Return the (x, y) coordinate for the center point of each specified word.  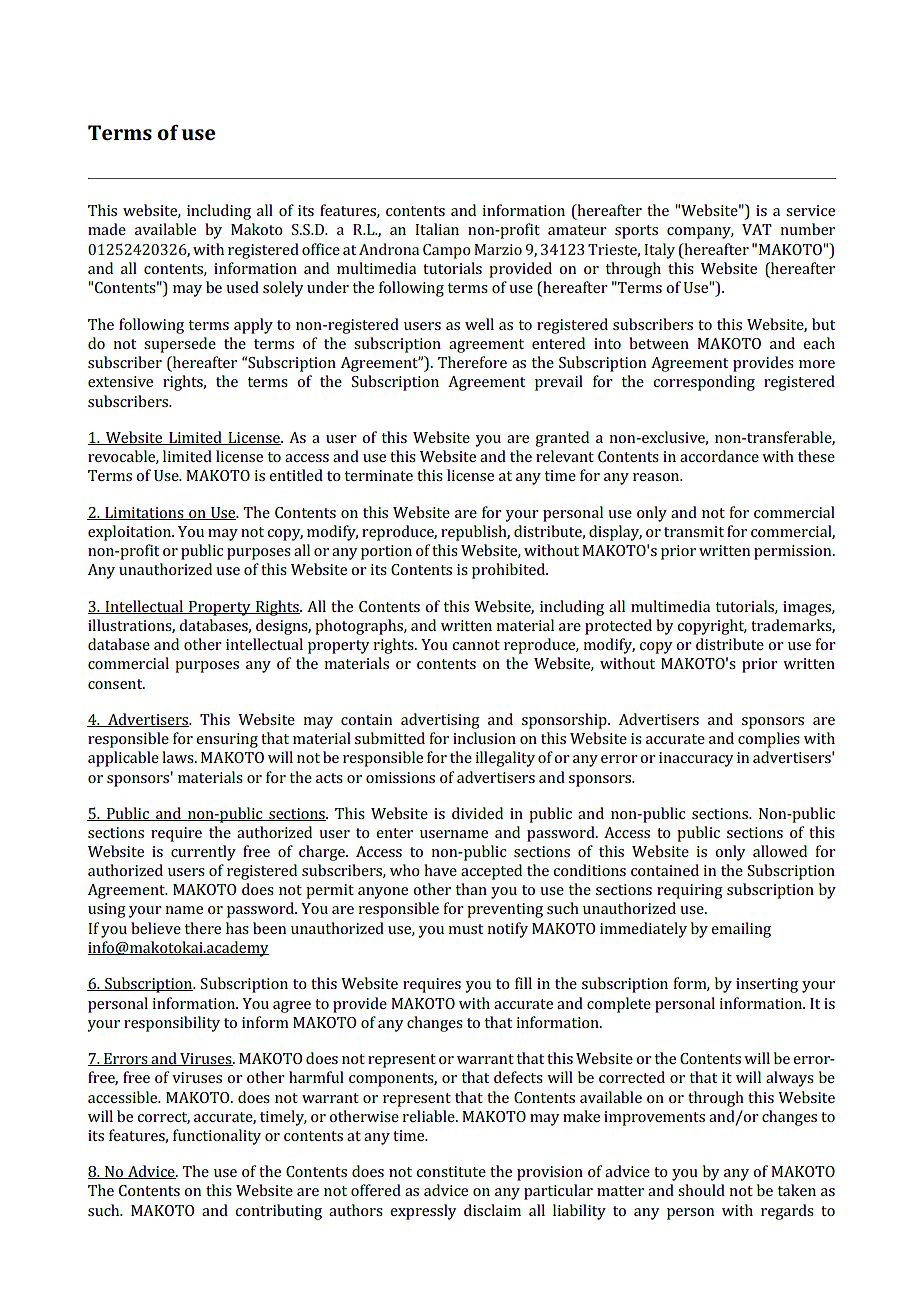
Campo (447, 251)
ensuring (227, 740)
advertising (440, 721)
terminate (379, 475)
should (701, 1190)
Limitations (144, 513)
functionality (217, 1137)
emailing (741, 930)
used (242, 287)
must (465, 929)
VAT (757, 229)
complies (769, 740)
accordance (719, 456)
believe (156, 928)
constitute (451, 1171)
